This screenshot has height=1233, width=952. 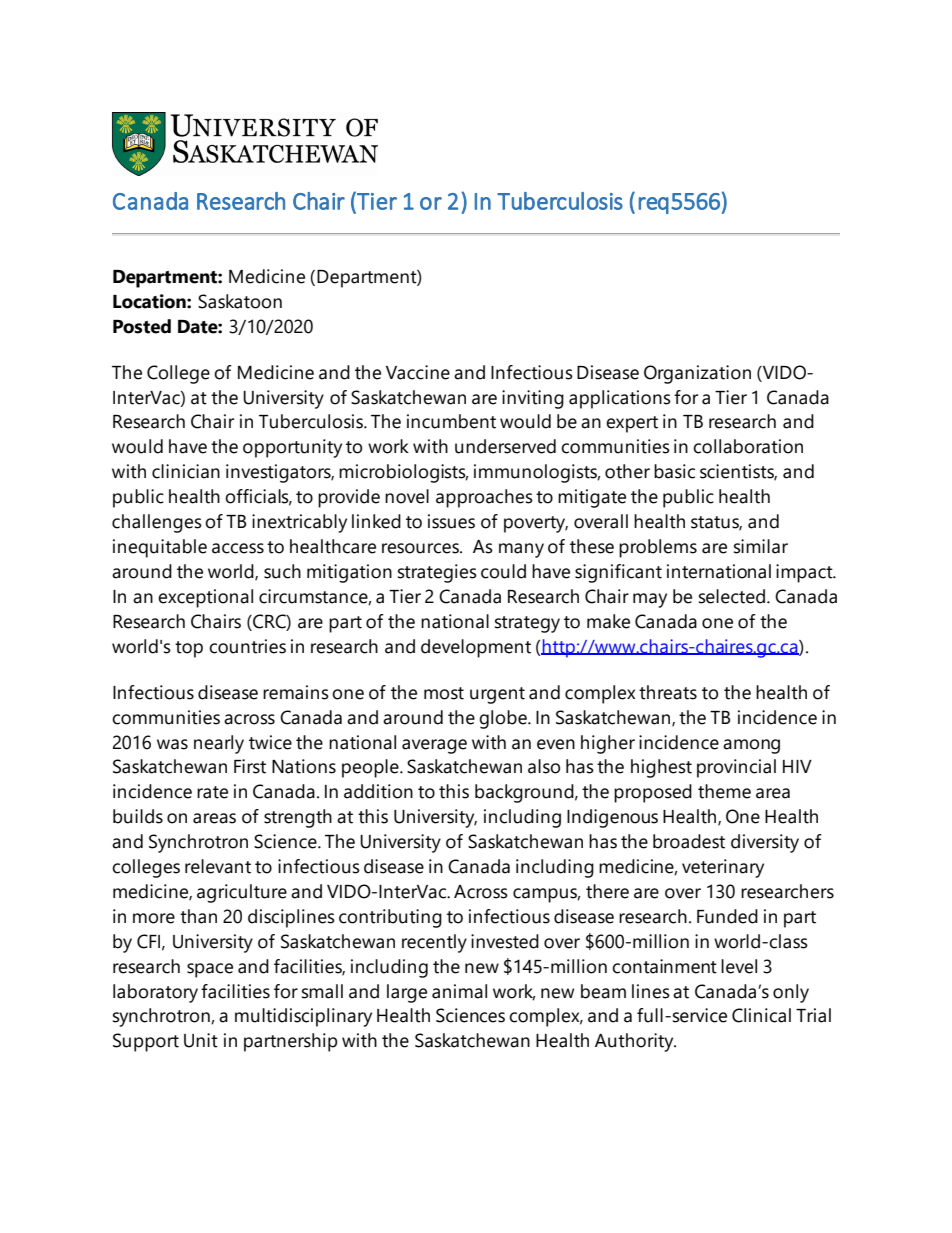 I want to click on threats, so click(x=668, y=692).
